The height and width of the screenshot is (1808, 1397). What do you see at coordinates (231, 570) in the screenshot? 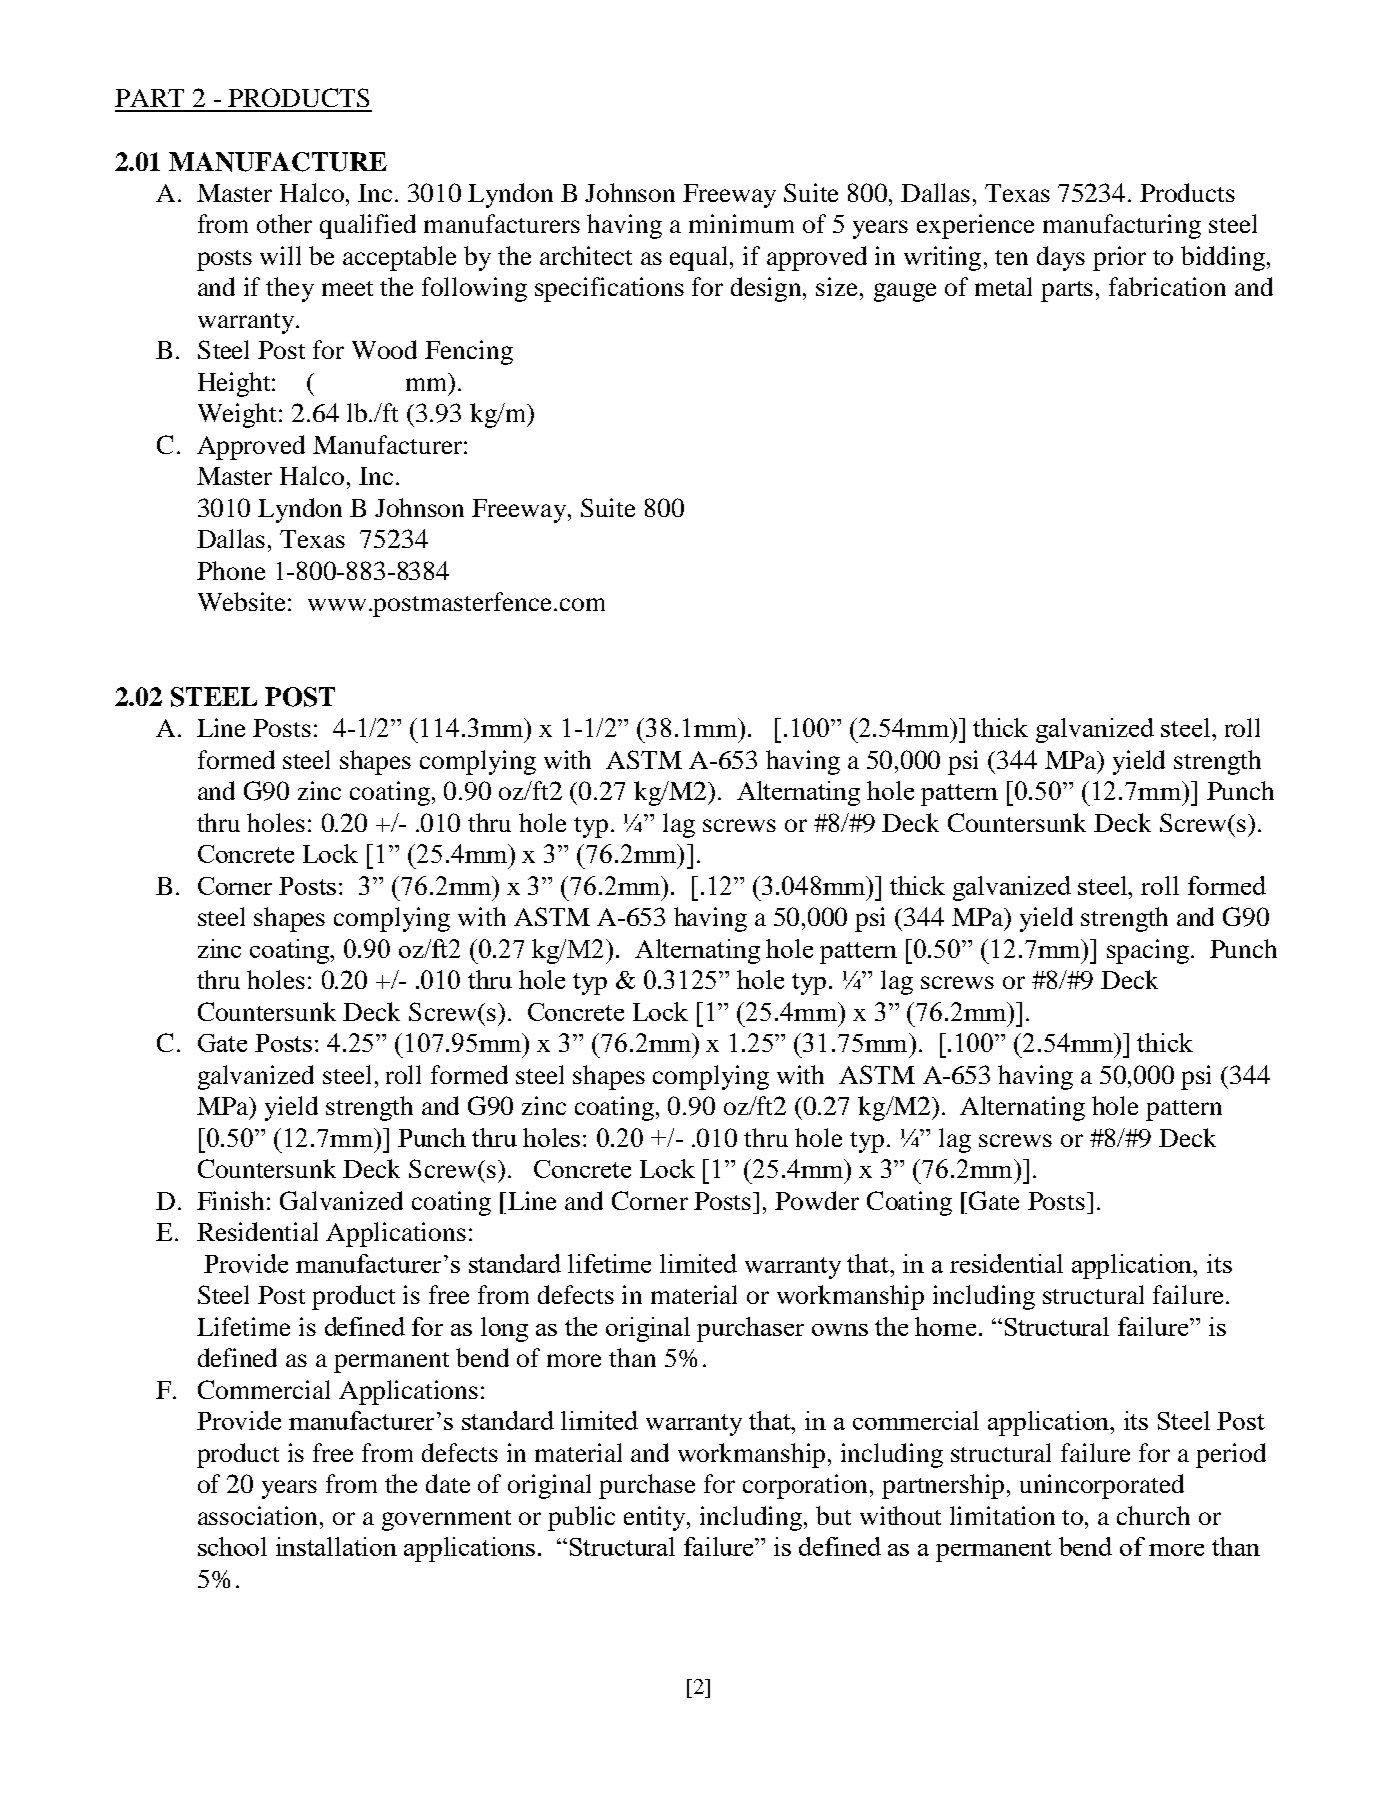
I see `Phone` at bounding box center [231, 570].
